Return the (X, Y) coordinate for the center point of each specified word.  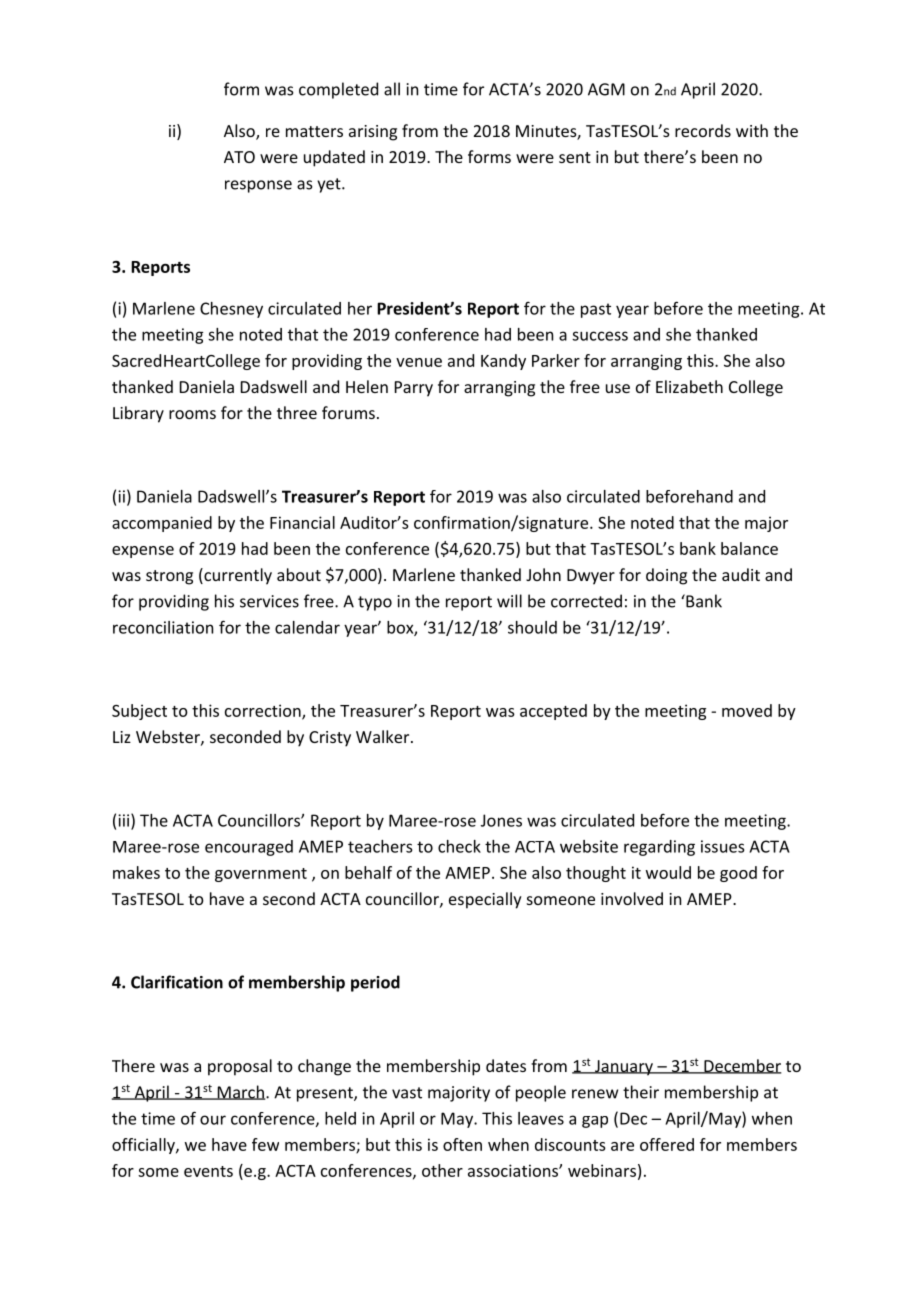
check (459, 846)
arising (373, 133)
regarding (659, 848)
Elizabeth (689, 386)
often (462, 1144)
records (703, 130)
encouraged (249, 848)
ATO (239, 157)
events (208, 1171)
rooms (192, 414)
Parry (414, 389)
